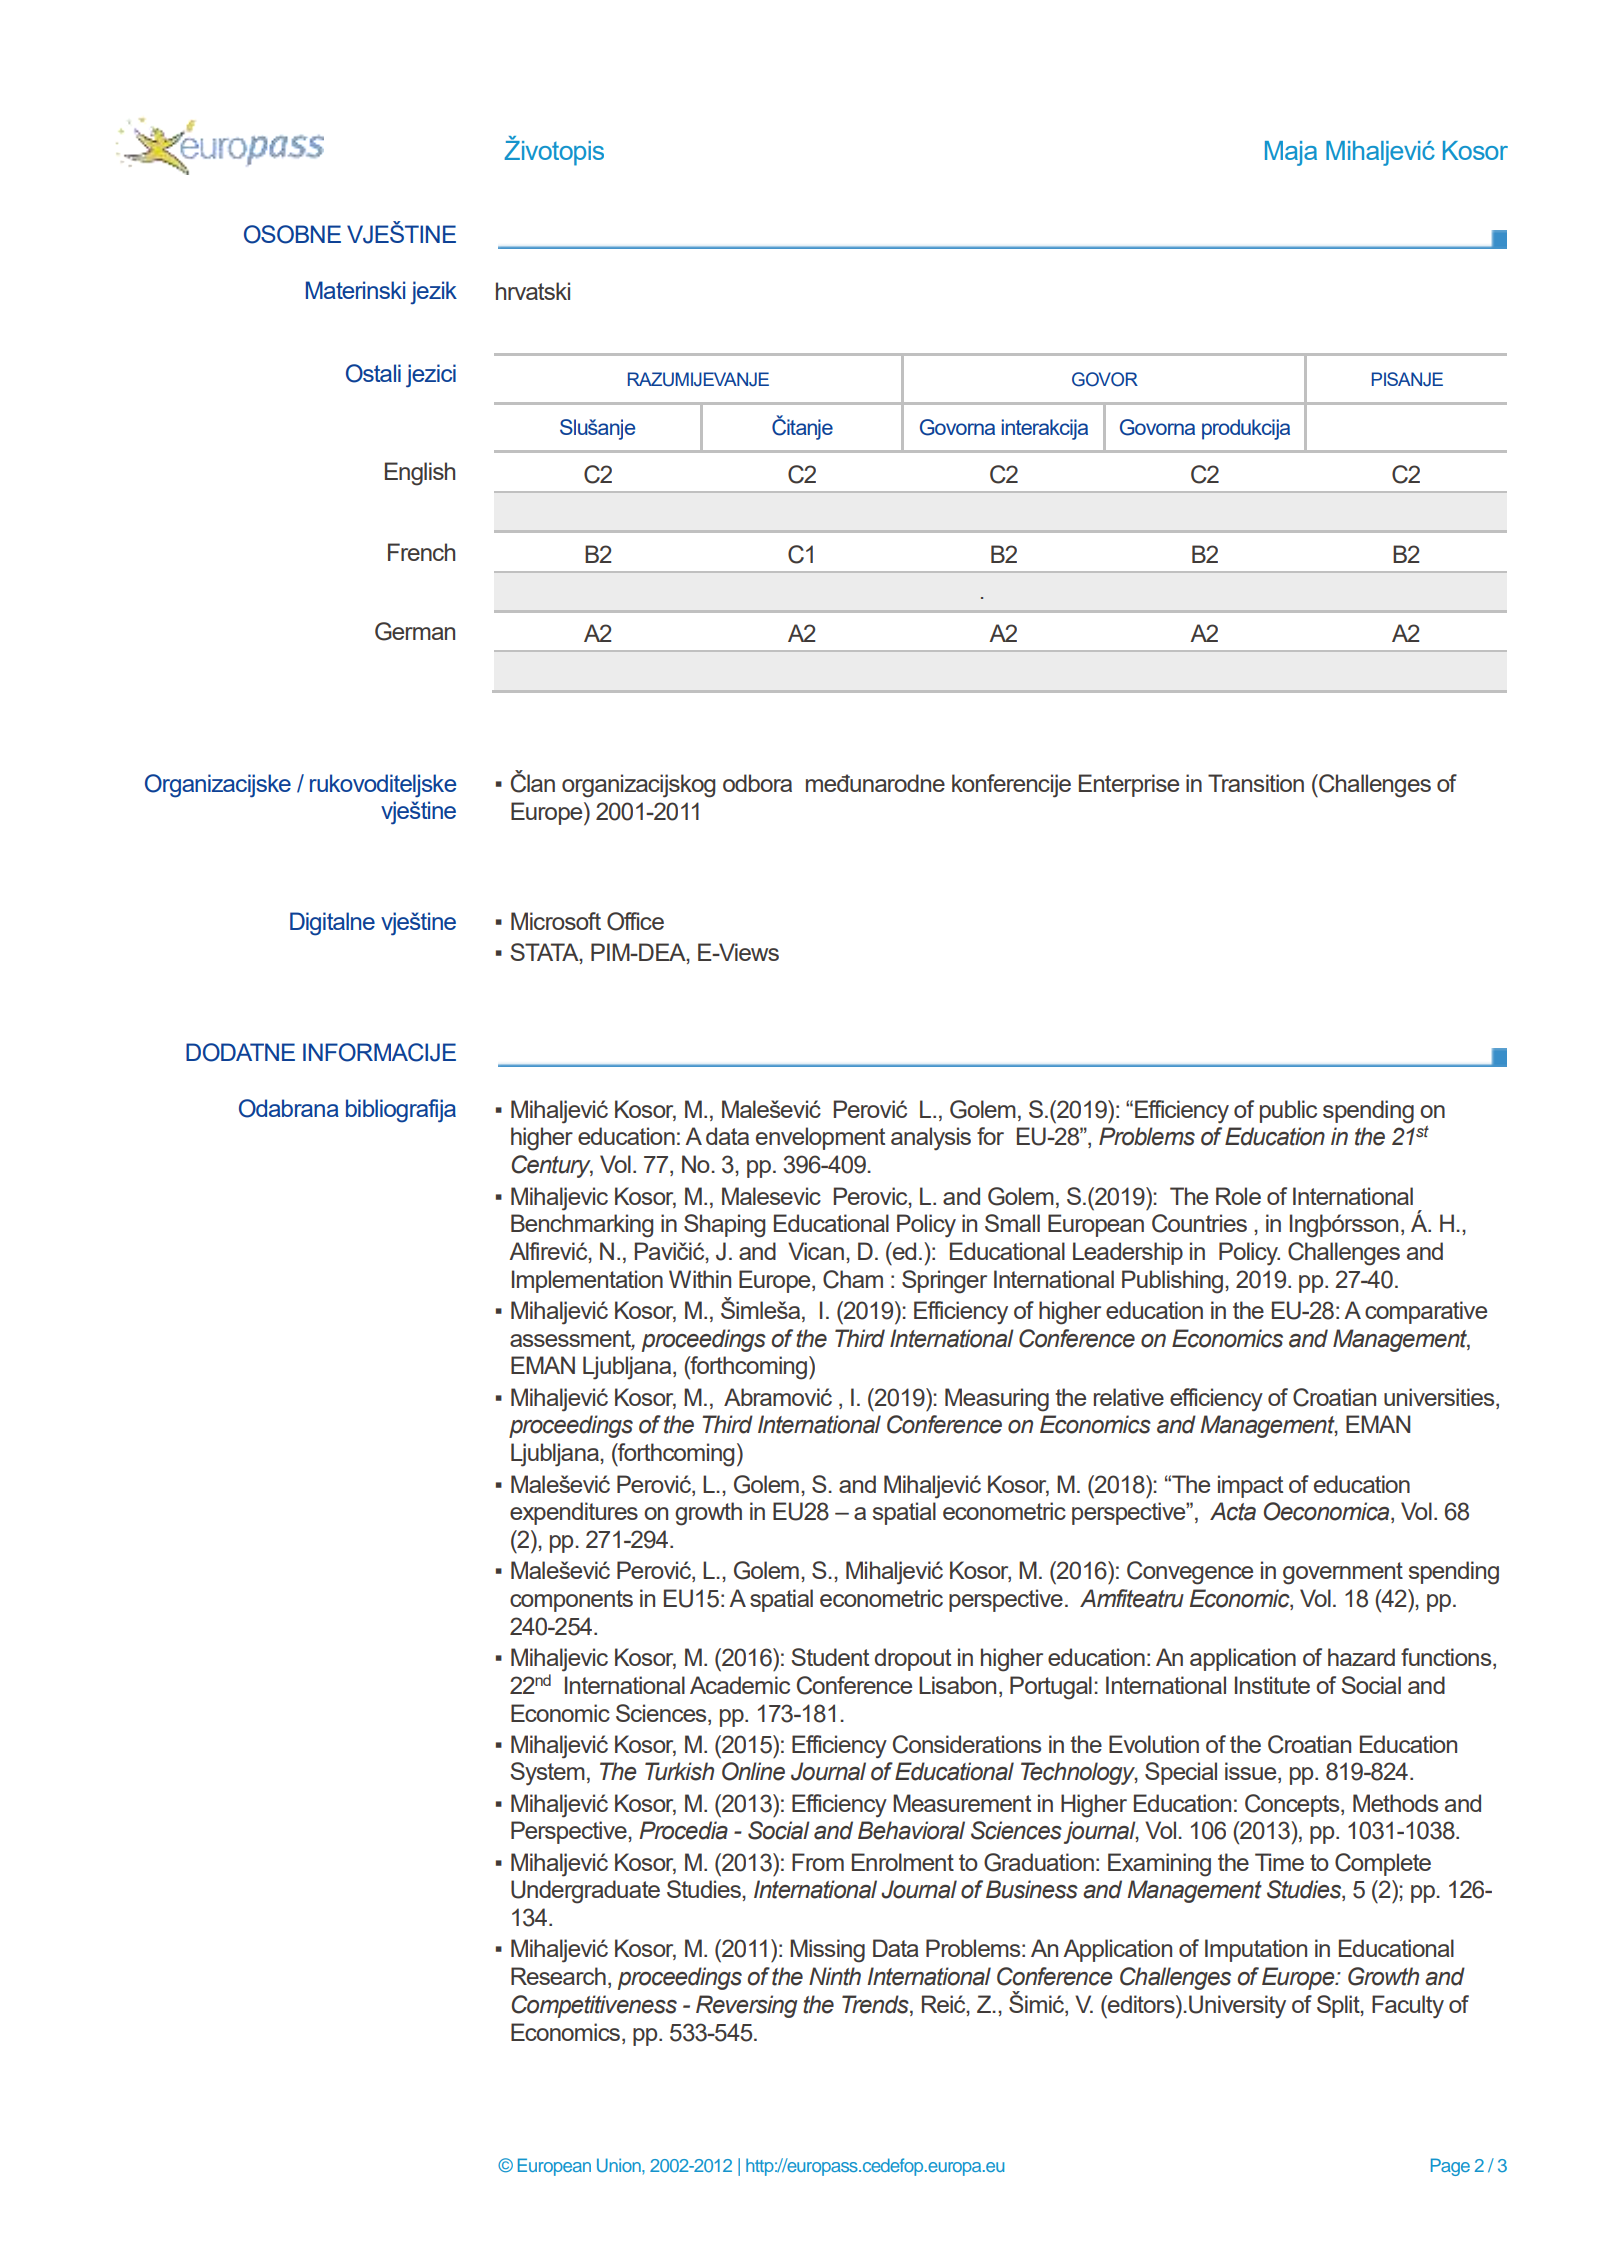  Describe the element at coordinates (1291, 153) in the page. I see `Maja` at that location.
